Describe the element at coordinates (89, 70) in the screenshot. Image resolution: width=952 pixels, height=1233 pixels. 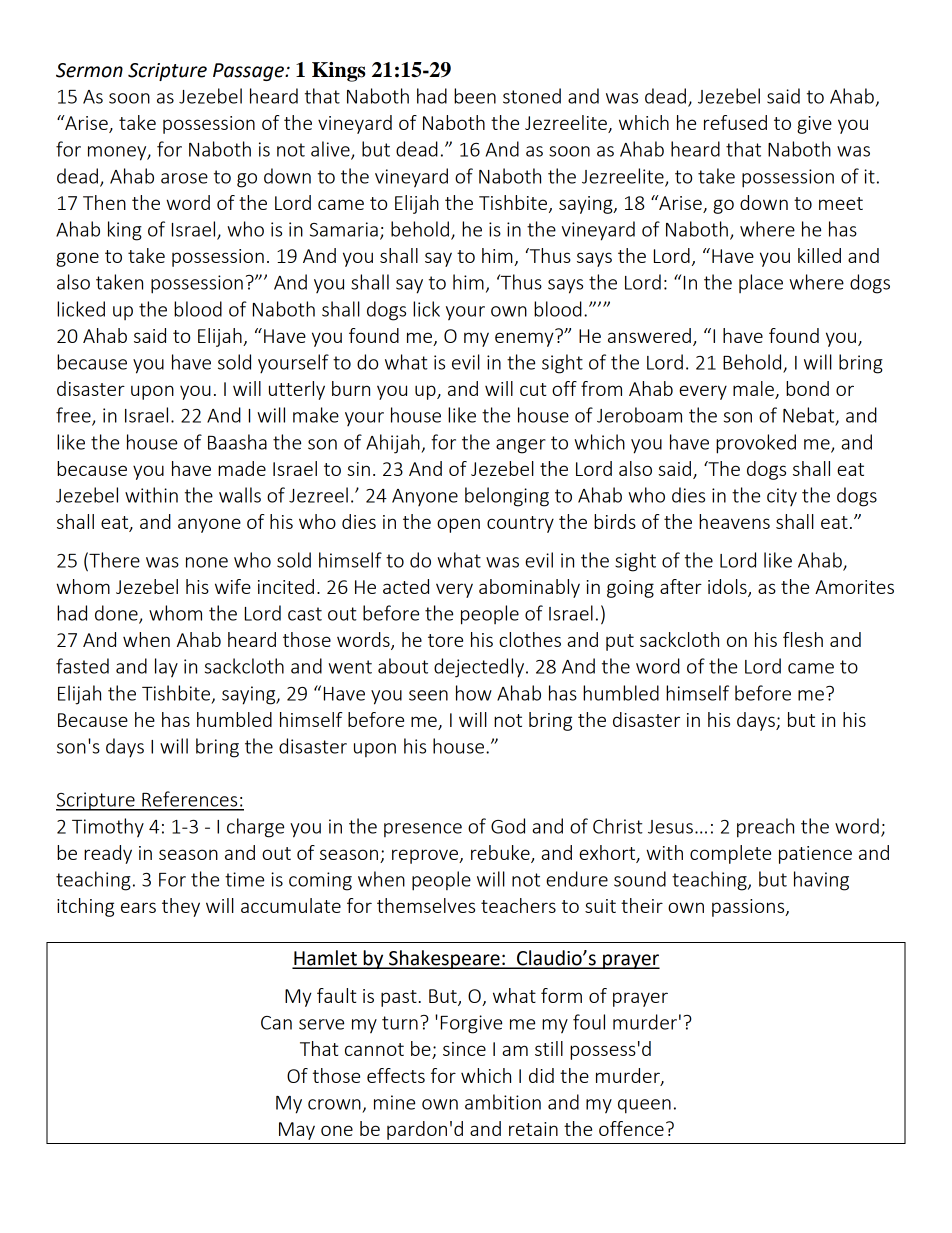
I see `Sermon` at that location.
